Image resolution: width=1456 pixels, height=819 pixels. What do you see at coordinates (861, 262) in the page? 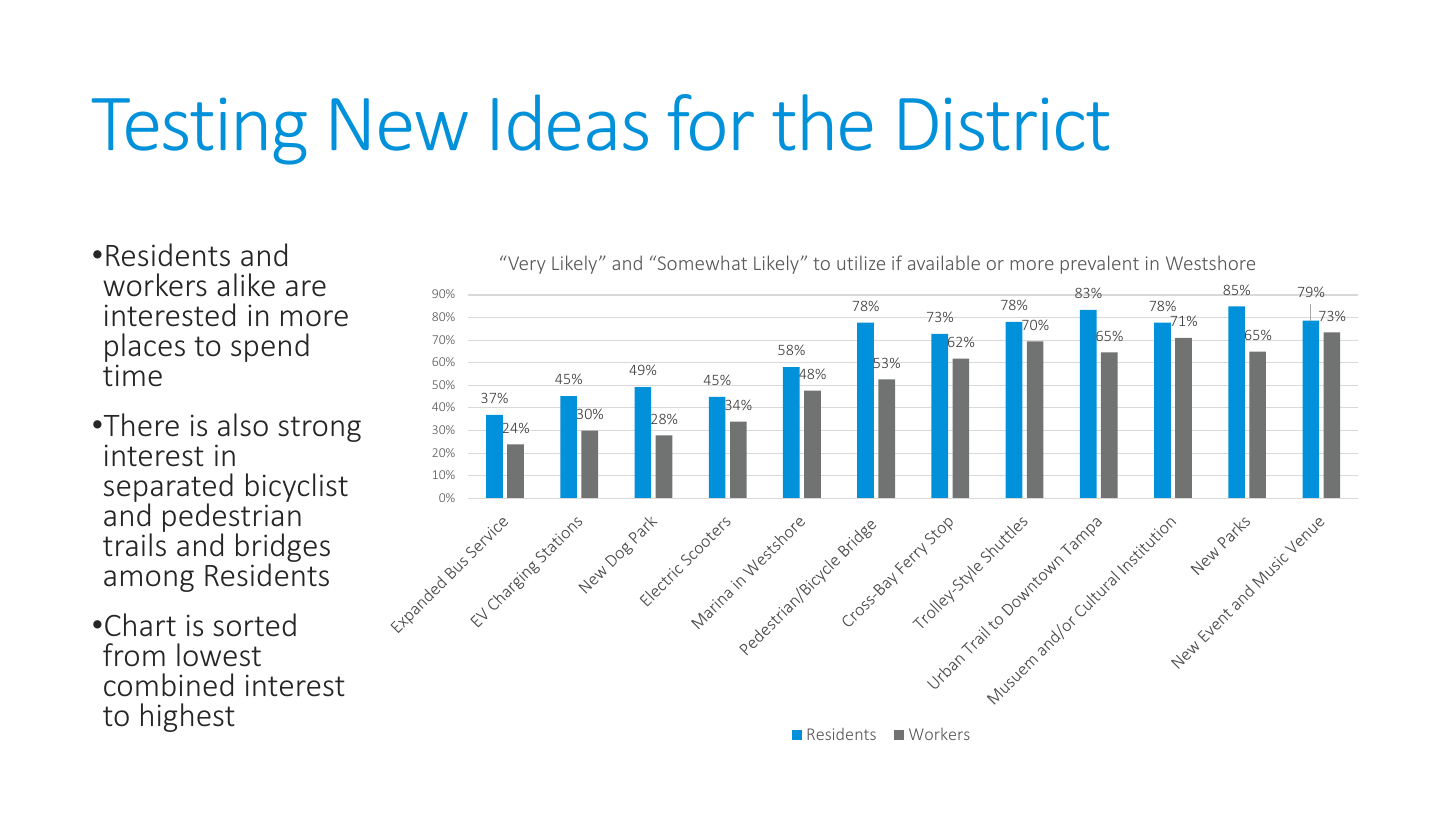
I see `utilize` at bounding box center [861, 262].
